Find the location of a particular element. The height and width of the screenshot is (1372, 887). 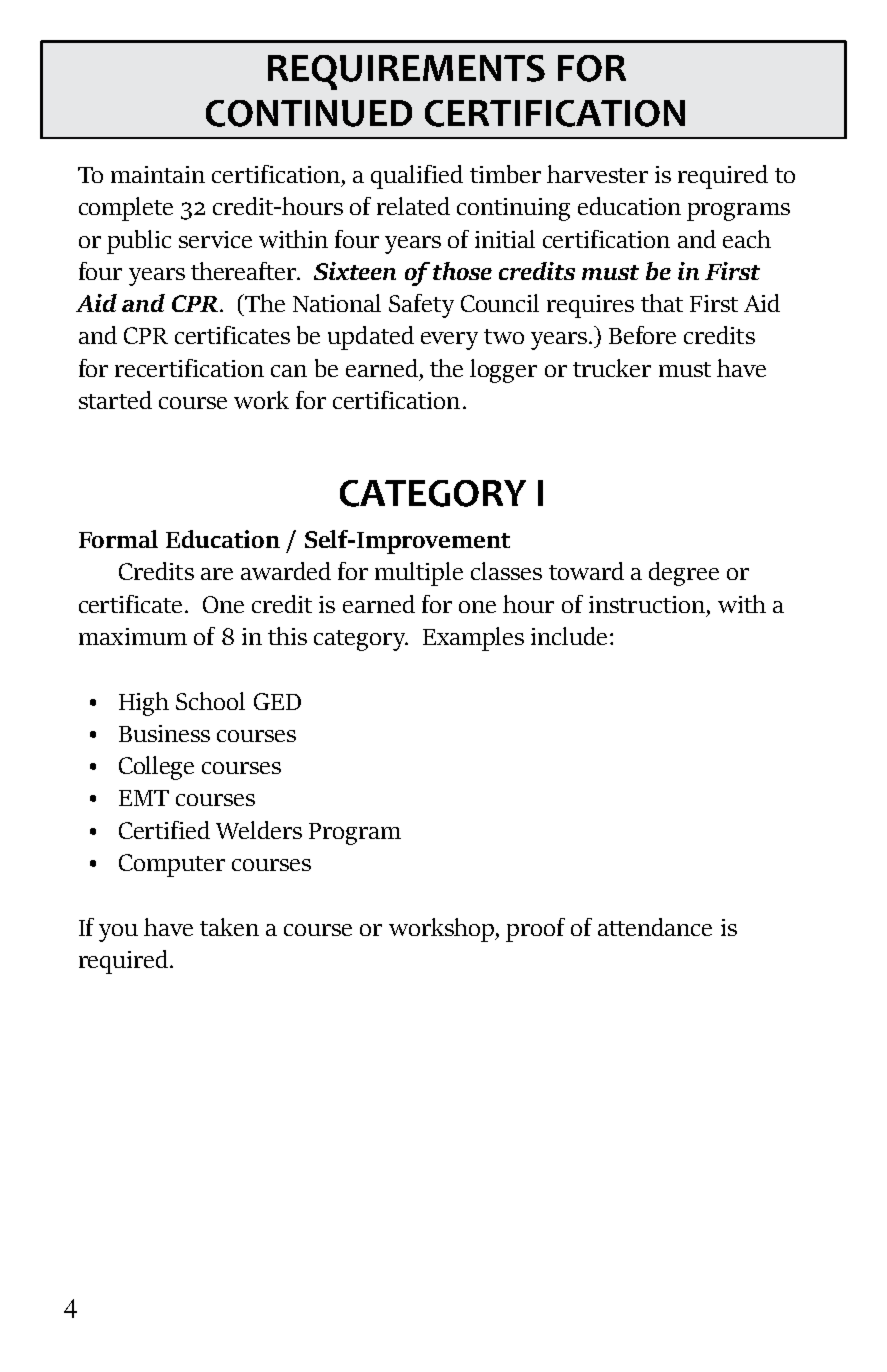

harvester is located at coordinates (597, 174).
